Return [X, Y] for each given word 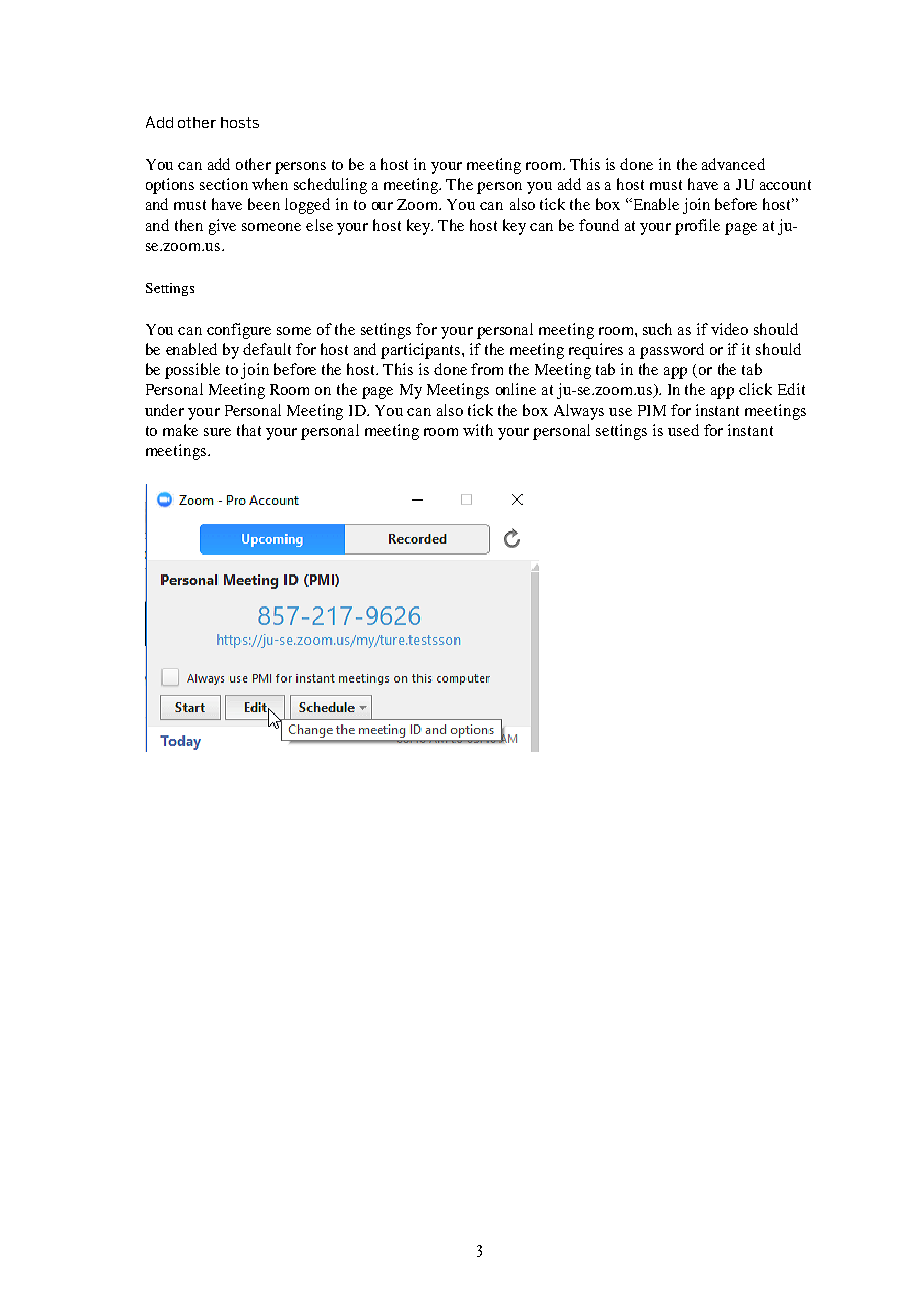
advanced [733, 164]
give [222, 227]
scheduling [330, 186]
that [249, 430]
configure [239, 331]
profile [697, 227]
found [599, 225]
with [478, 430]
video [729, 329]
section [224, 184]
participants [422, 351]
